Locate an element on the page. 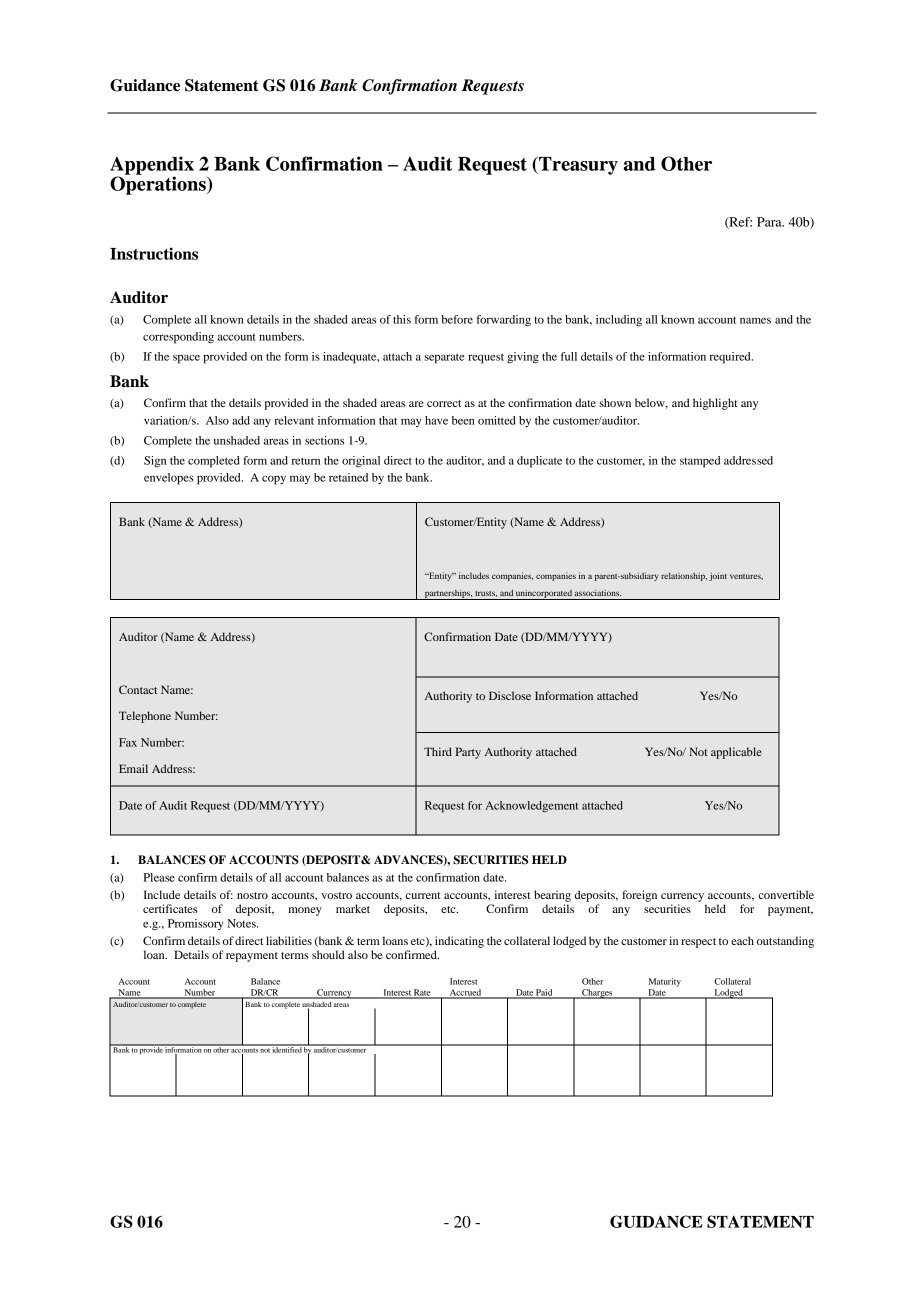 The height and width of the document is (1308, 924). applicable is located at coordinates (736, 753).
